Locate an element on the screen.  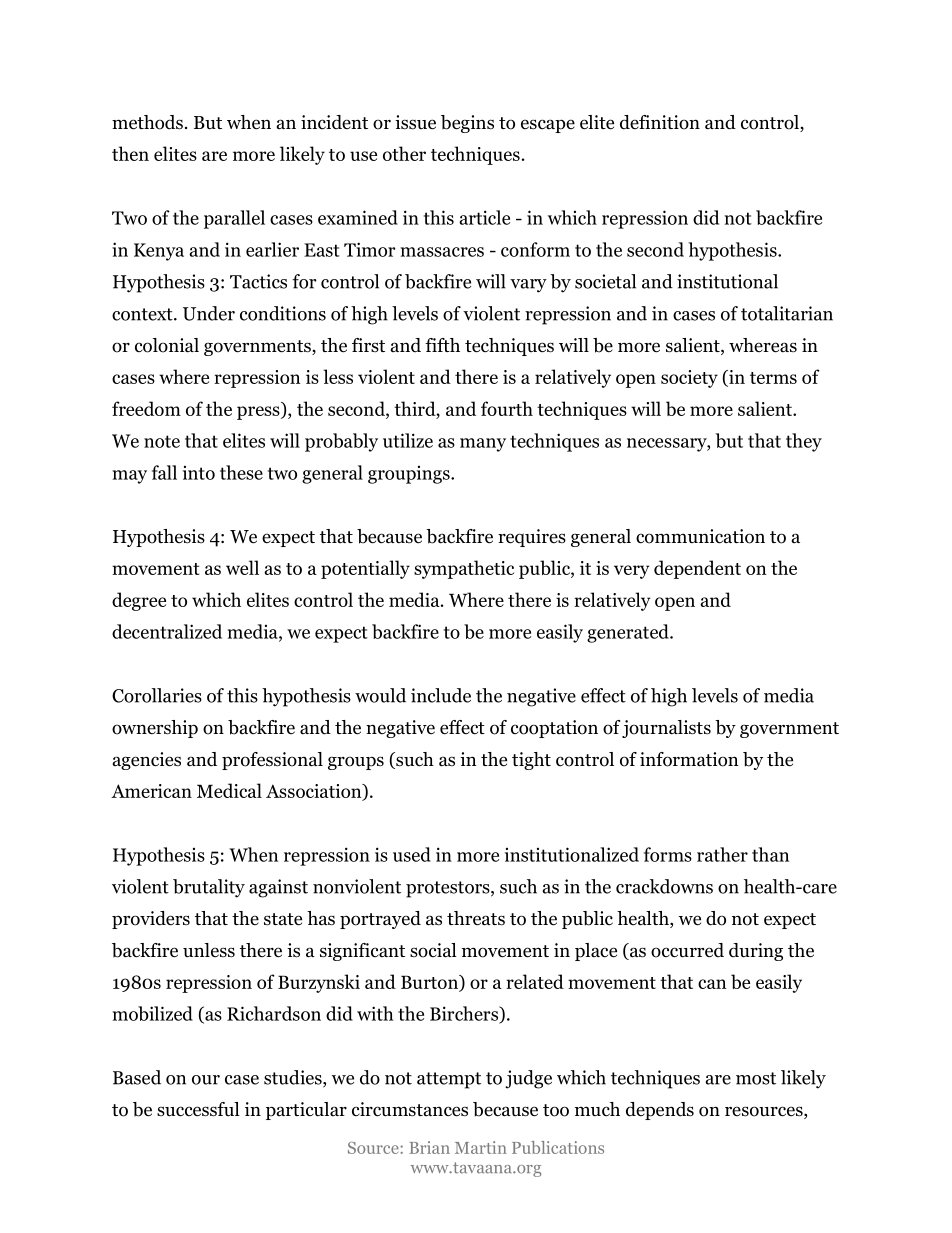
Martin is located at coordinates (481, 1147).
